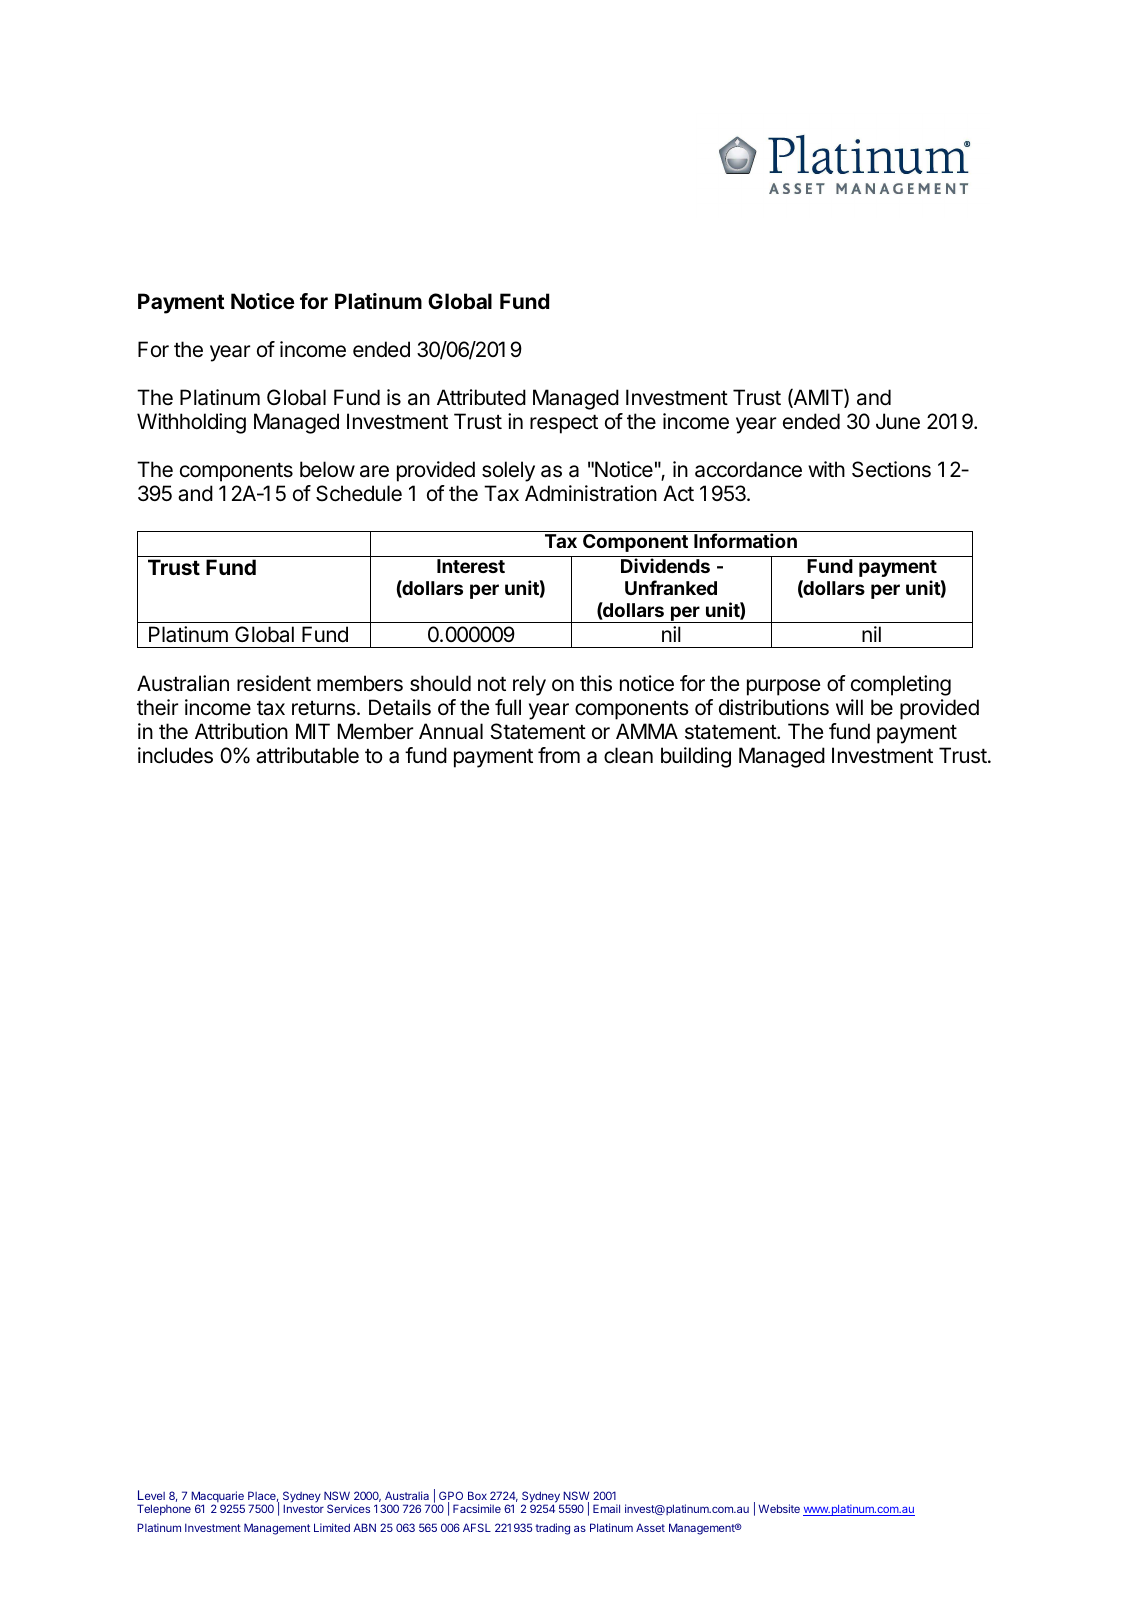 The image size is (1132, 1602). I want to click on from, so click(559, 755).
